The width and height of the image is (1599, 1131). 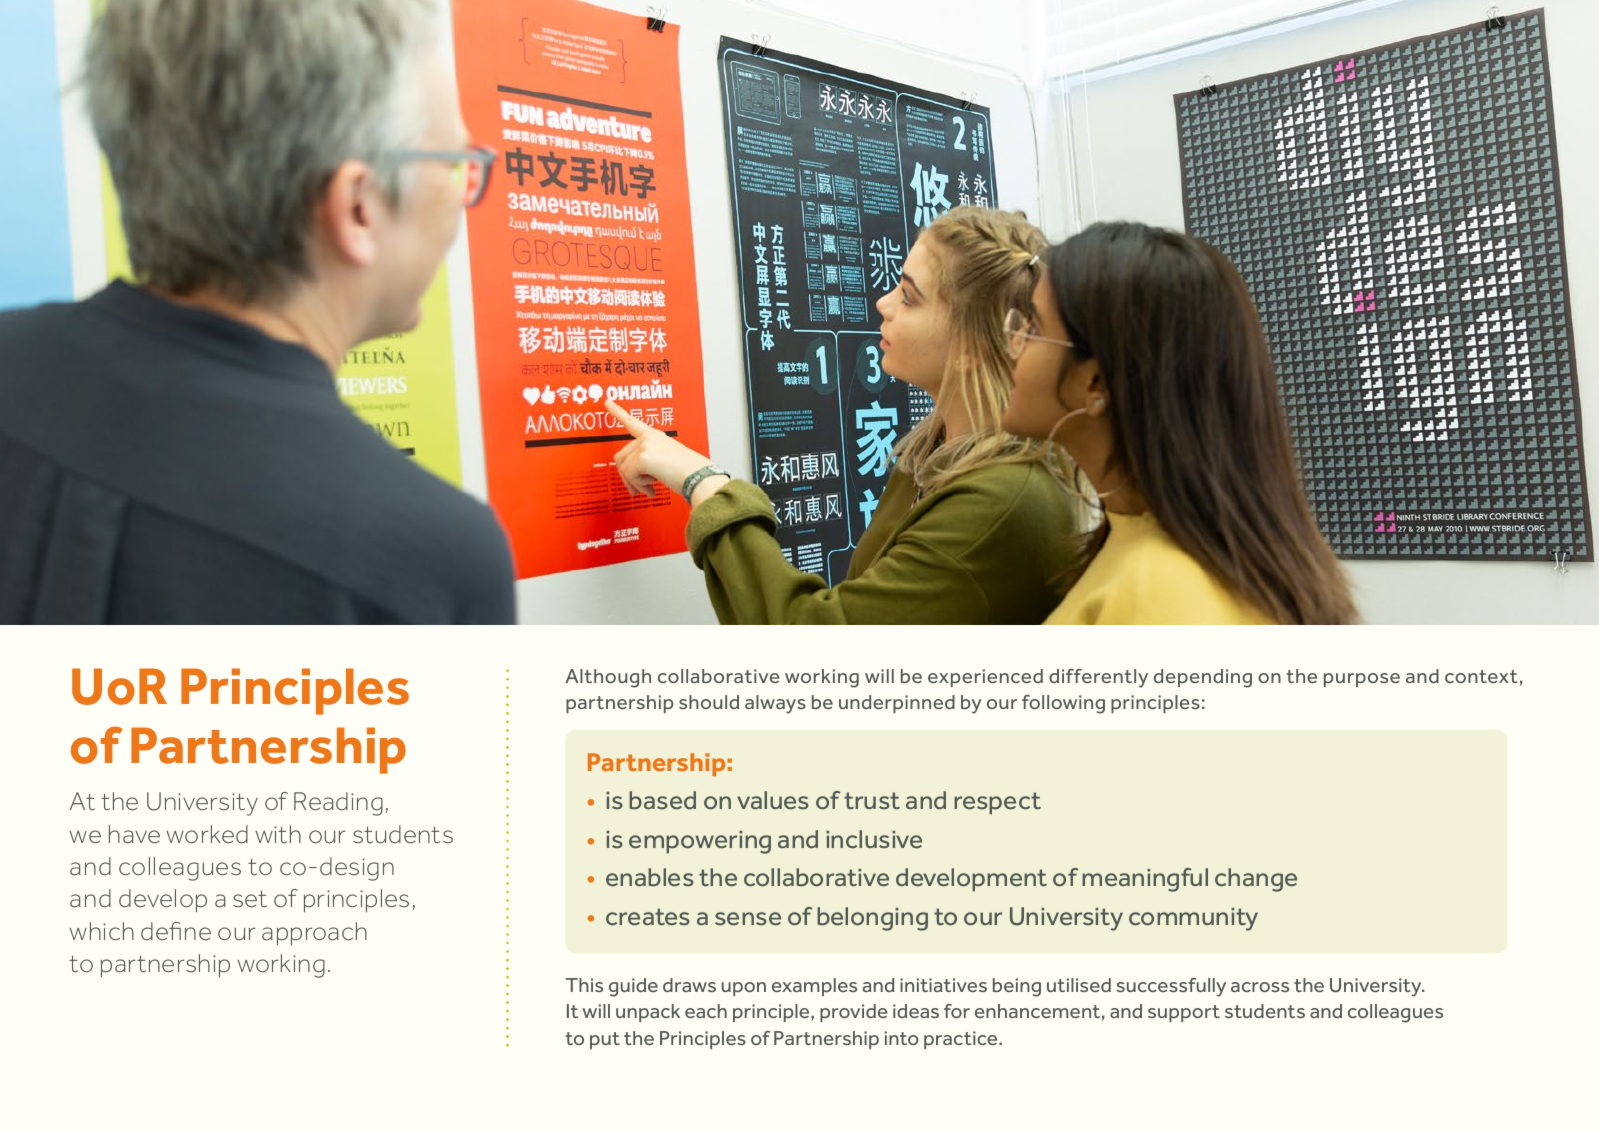 What do you see at coordinates (1193, 919) in the image?
I see `community` at bounding box center [1193, 919].
